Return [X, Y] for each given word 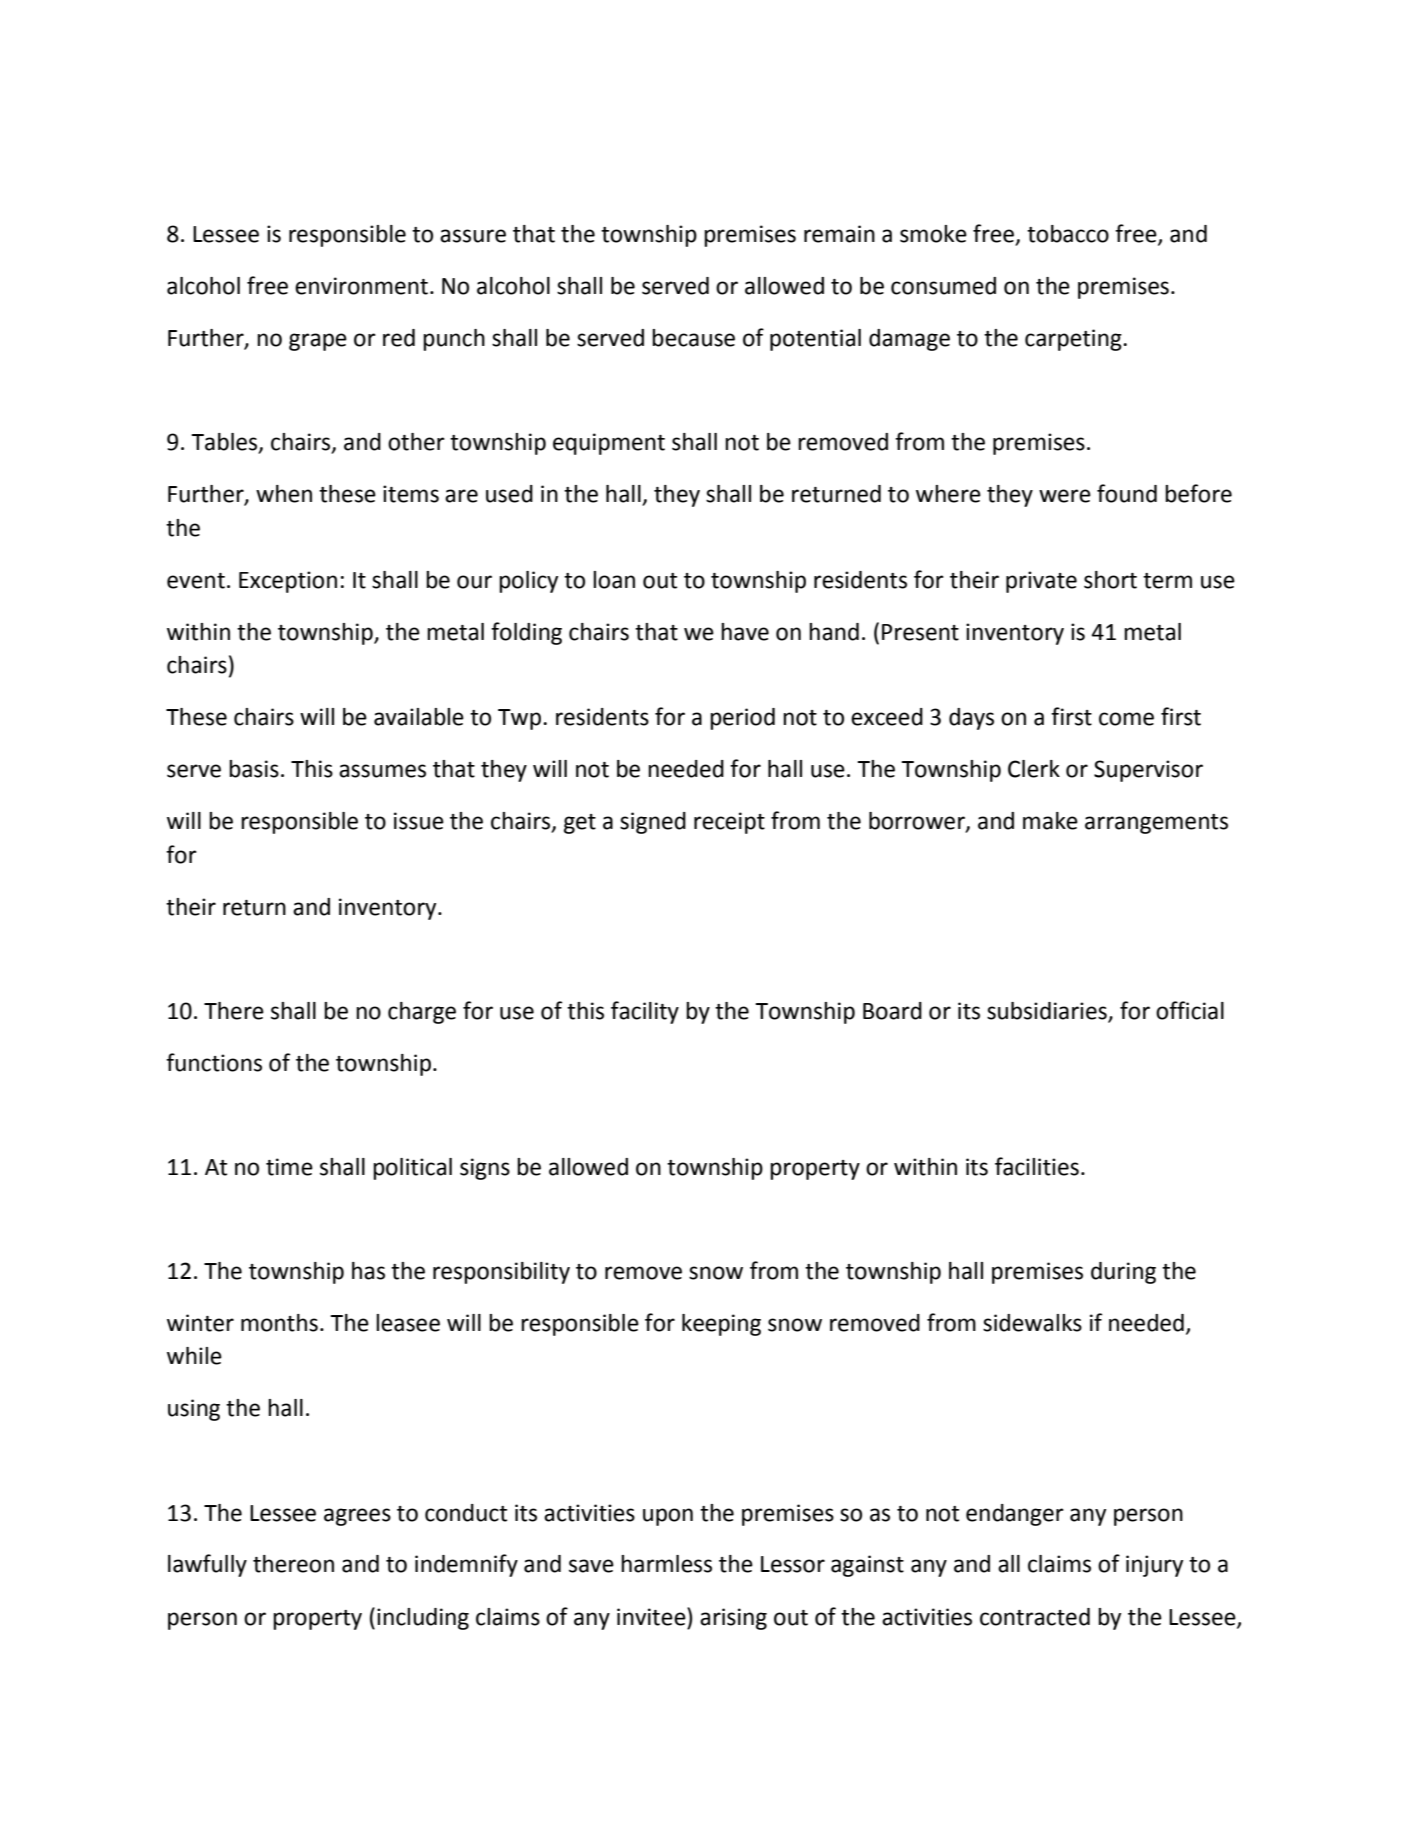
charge [422, 1013]
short [1110, 580]
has [368, 1271]
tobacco [1068, 234]
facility [645, 1012]
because [693, 338]
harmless [666, 1564]
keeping [721, 1325]
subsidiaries [1048, 1012]
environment [363, 286]
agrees [357, 1517]
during [1123, 1273]
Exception [288, 582]
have [745, 632]
